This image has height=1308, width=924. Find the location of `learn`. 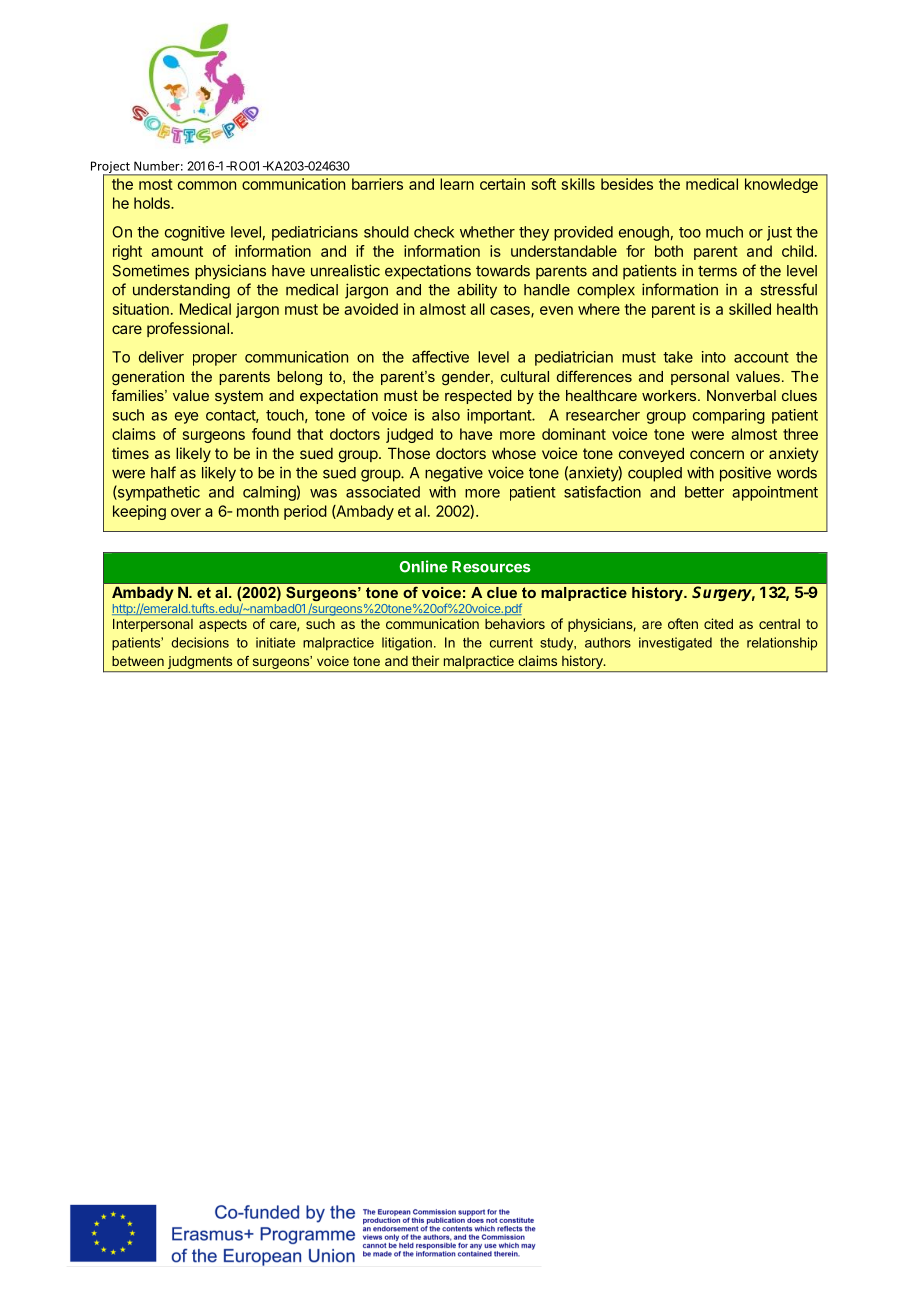

learn is located at coordinates (457, 184).
